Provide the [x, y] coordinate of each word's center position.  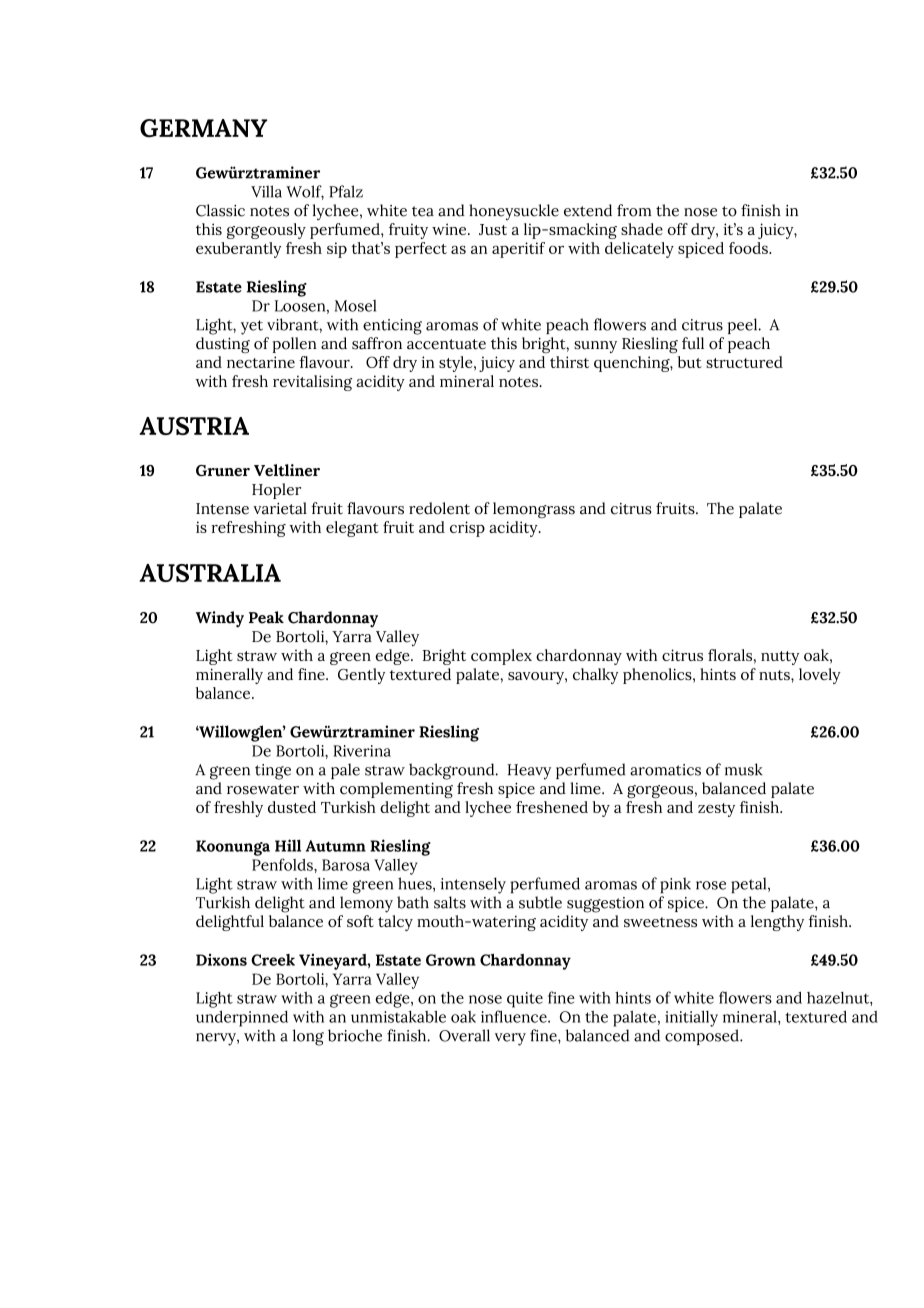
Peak [266, 617]
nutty [780, 658]
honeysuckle [514, 212]
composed [703, 1037]
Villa [266, 191]
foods [749, 248]
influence [515, 1016]
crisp [467, 529]
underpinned [242, 1018]
